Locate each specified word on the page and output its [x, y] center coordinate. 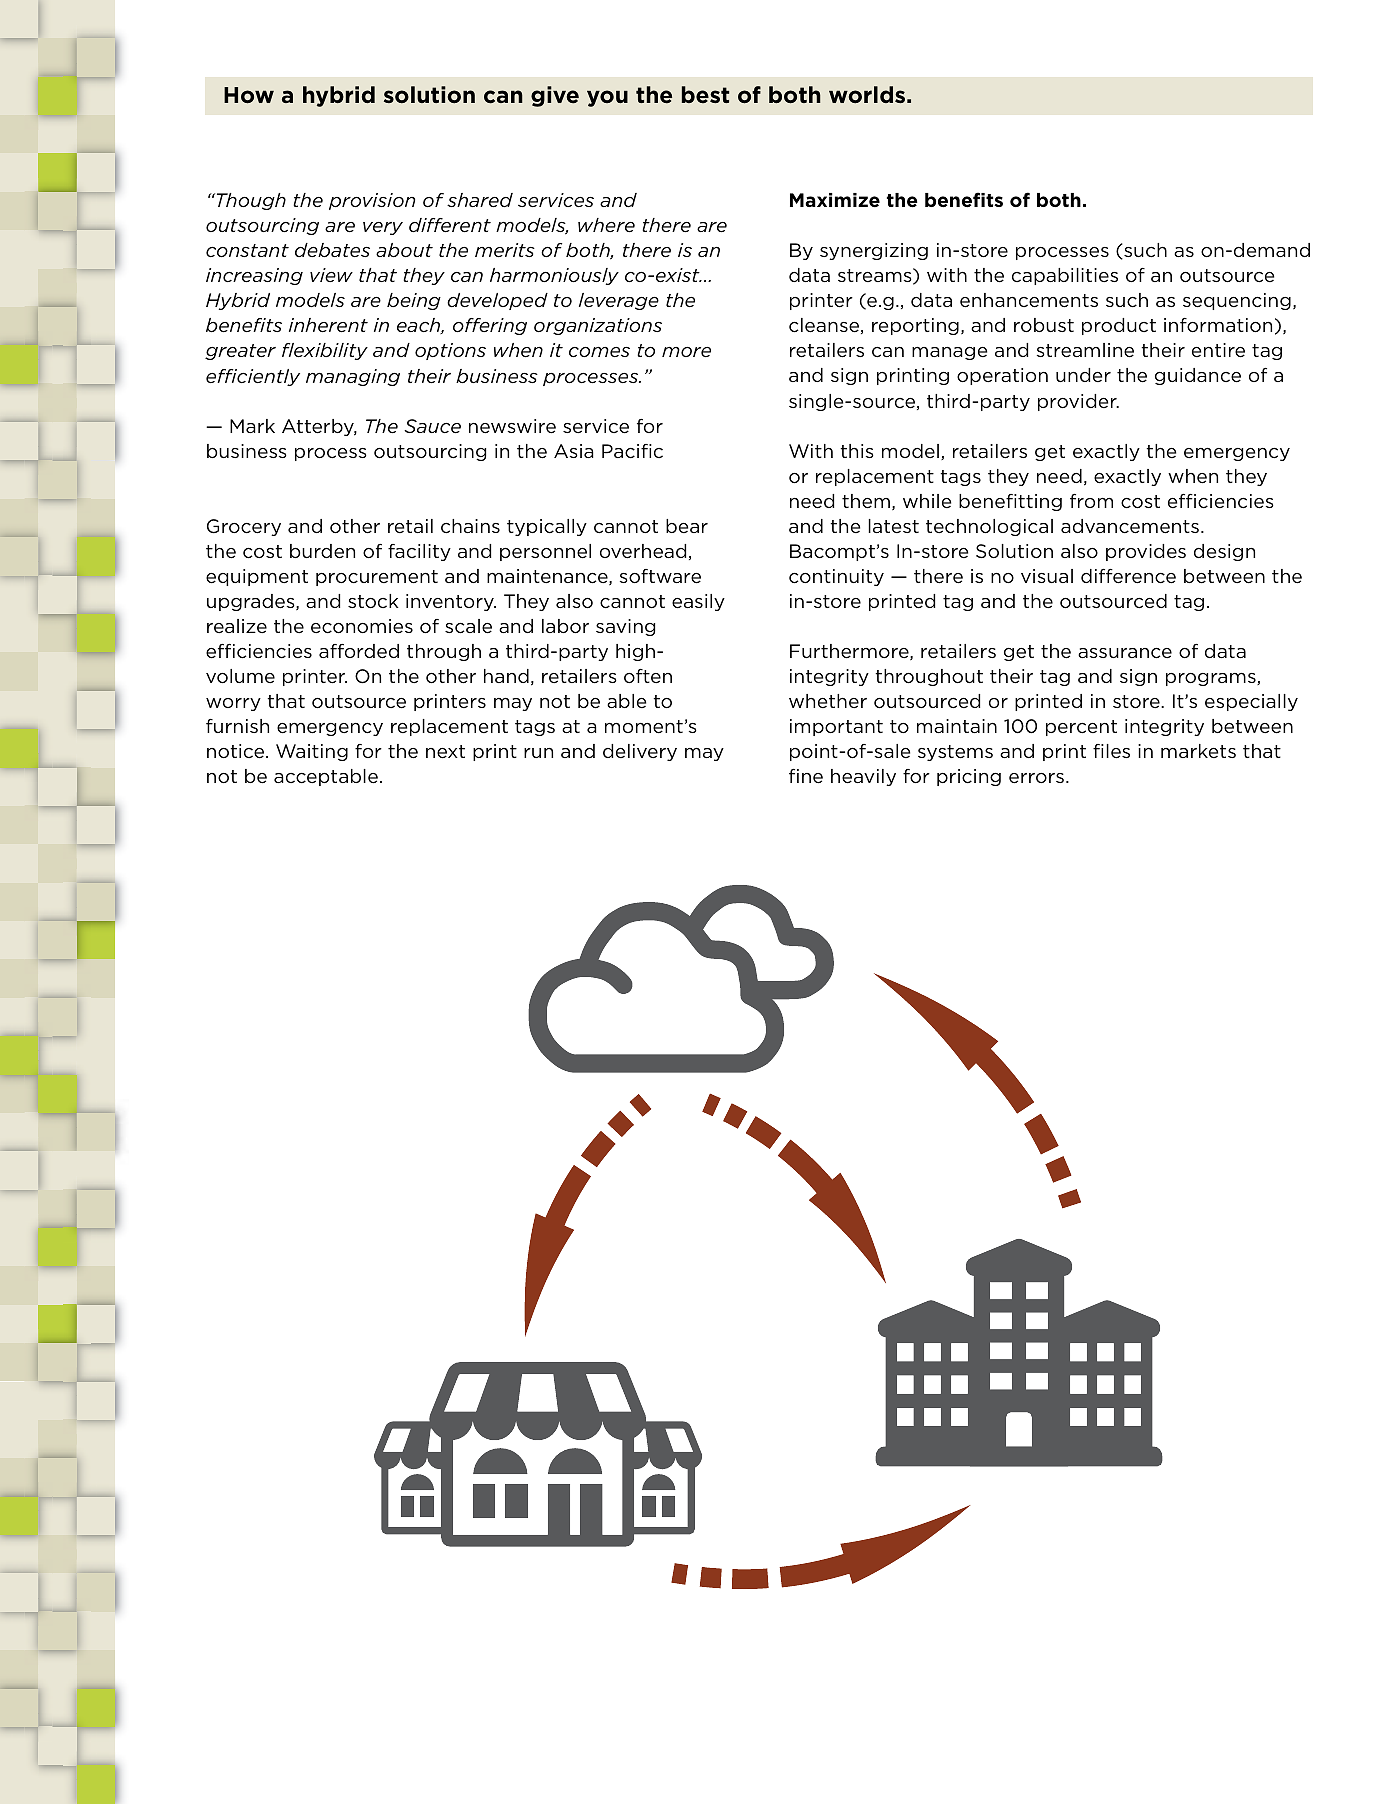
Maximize [835, 200]
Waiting [312, 752]
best [705, 95]
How [249, 95]
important [836, 727]
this [857, 451]
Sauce [432, 426]
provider [1078, 402]
